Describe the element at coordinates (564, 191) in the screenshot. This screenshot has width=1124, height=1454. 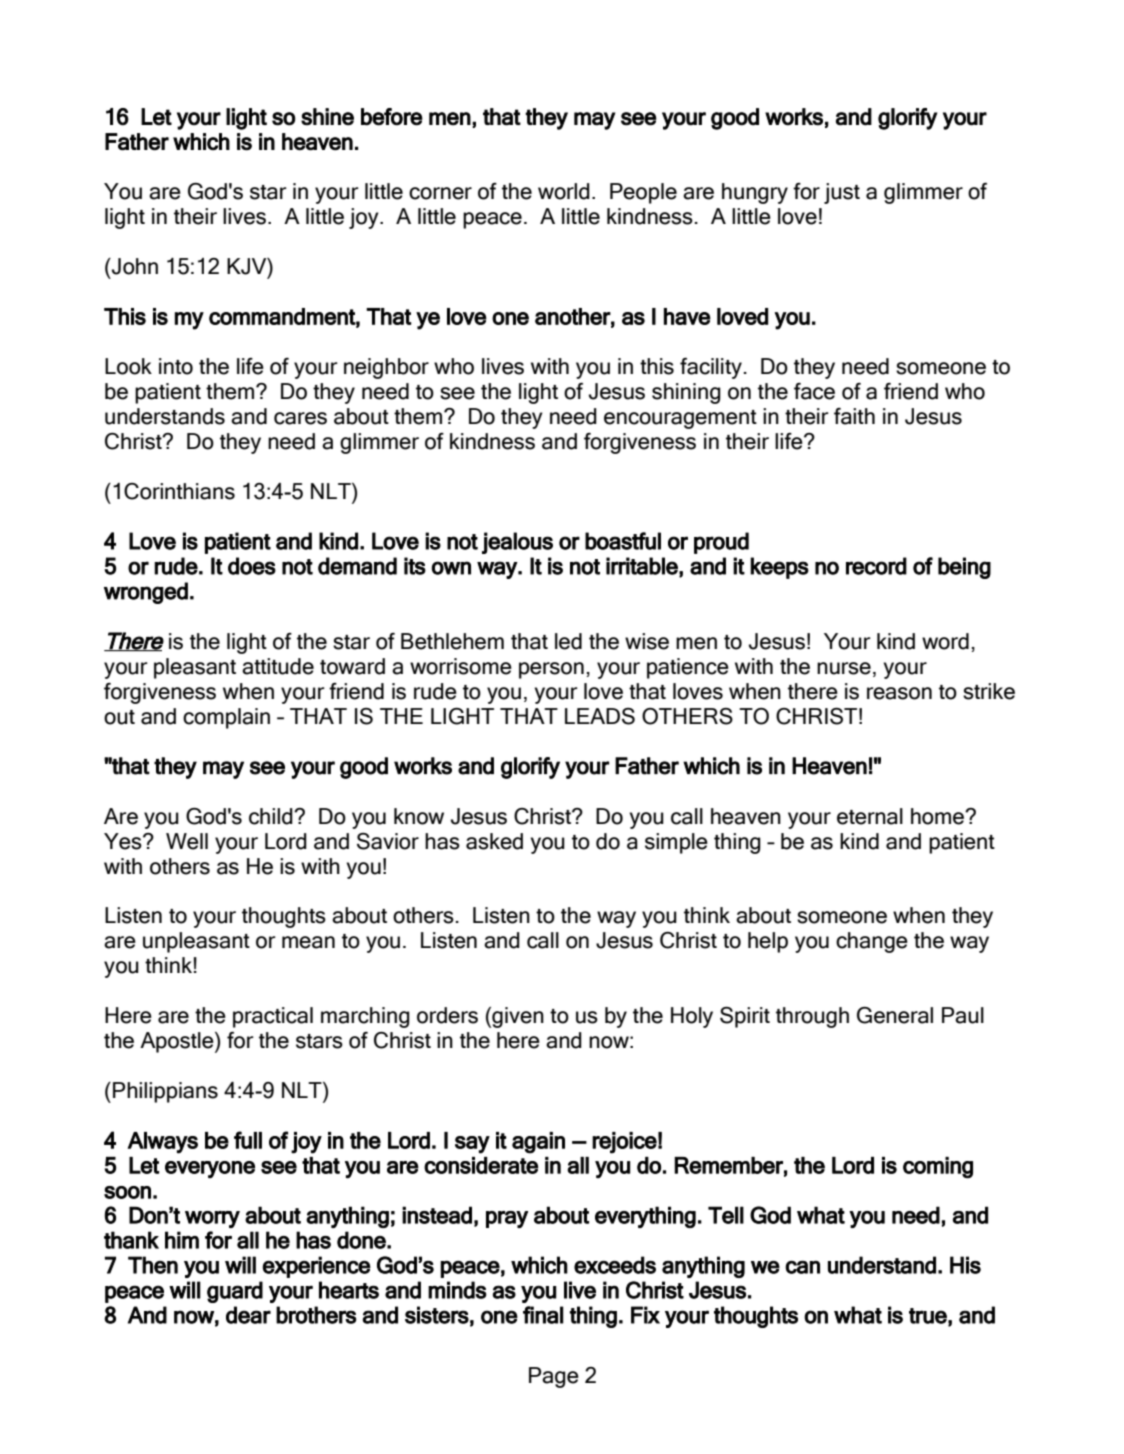
I see `world` at that location.
